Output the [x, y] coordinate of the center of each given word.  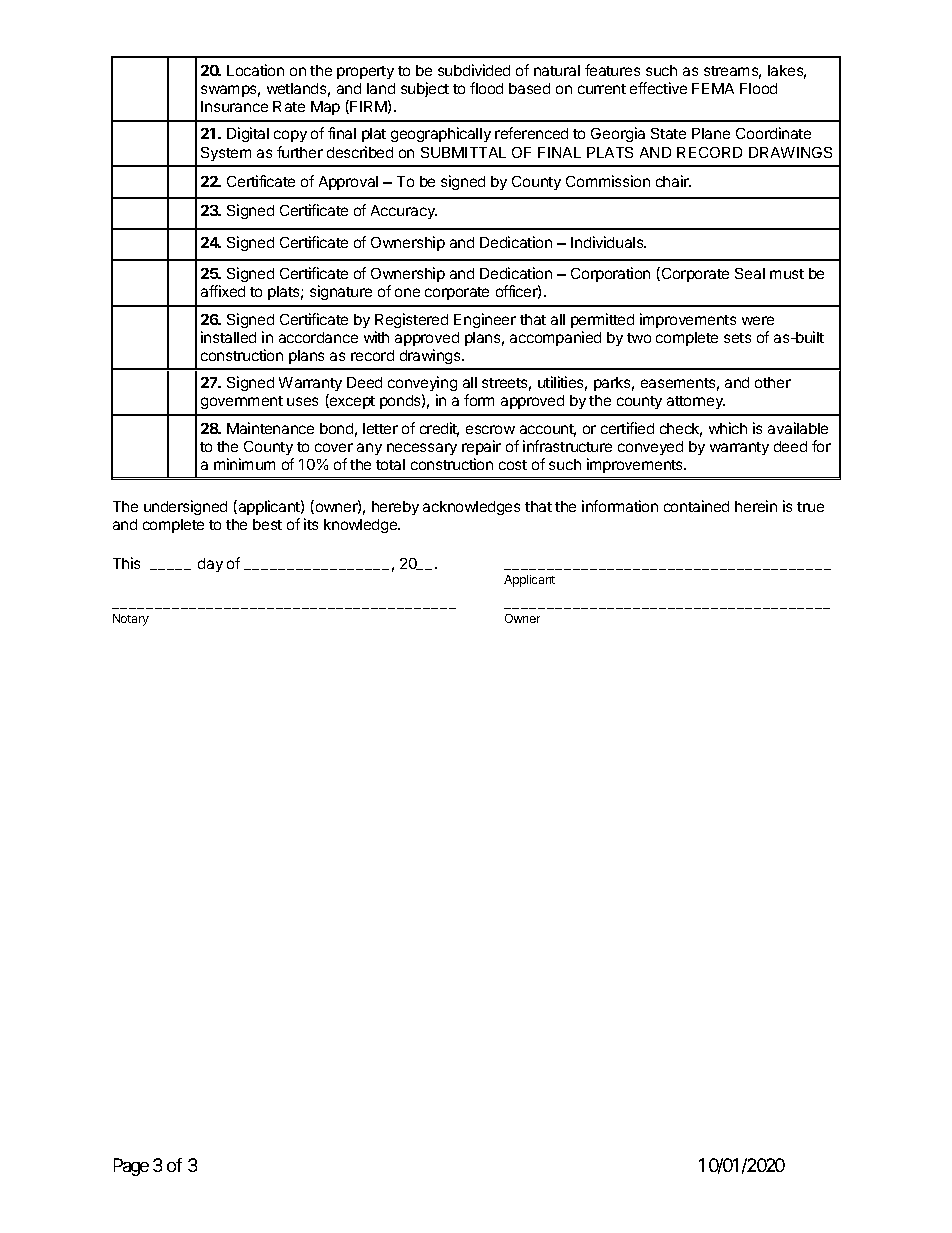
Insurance [234, 106]
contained [696, 506]
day [210, 565]
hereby [395, 508]
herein [756, 506]
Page [131, 1167]
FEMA [713, 88]
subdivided [474, 70]
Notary [131, 620]
